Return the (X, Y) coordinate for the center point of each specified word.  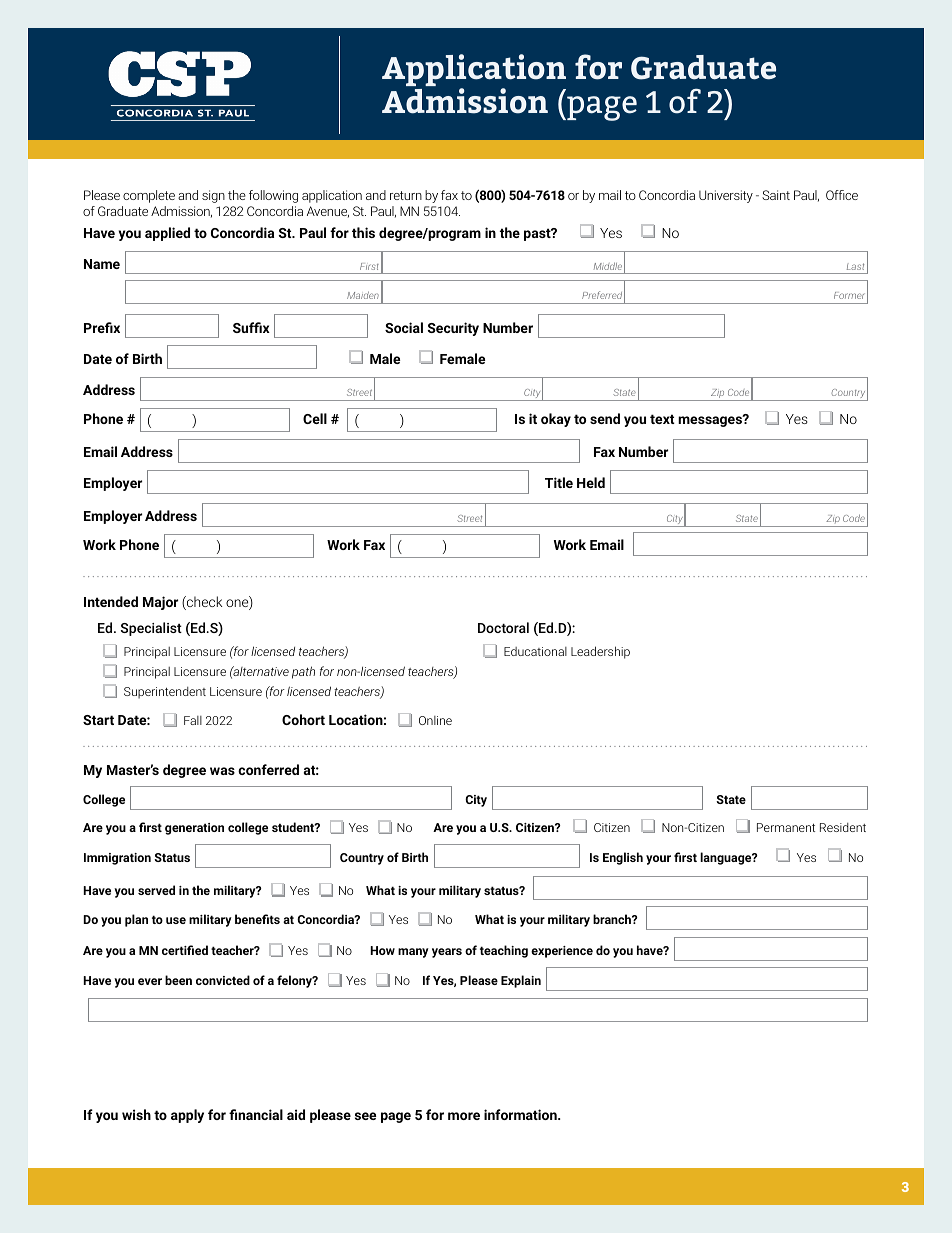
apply (187, 1116)
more (464, 1116)
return (406, 195)
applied (167, 234)
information (521, 1114)
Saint (776, 195)
